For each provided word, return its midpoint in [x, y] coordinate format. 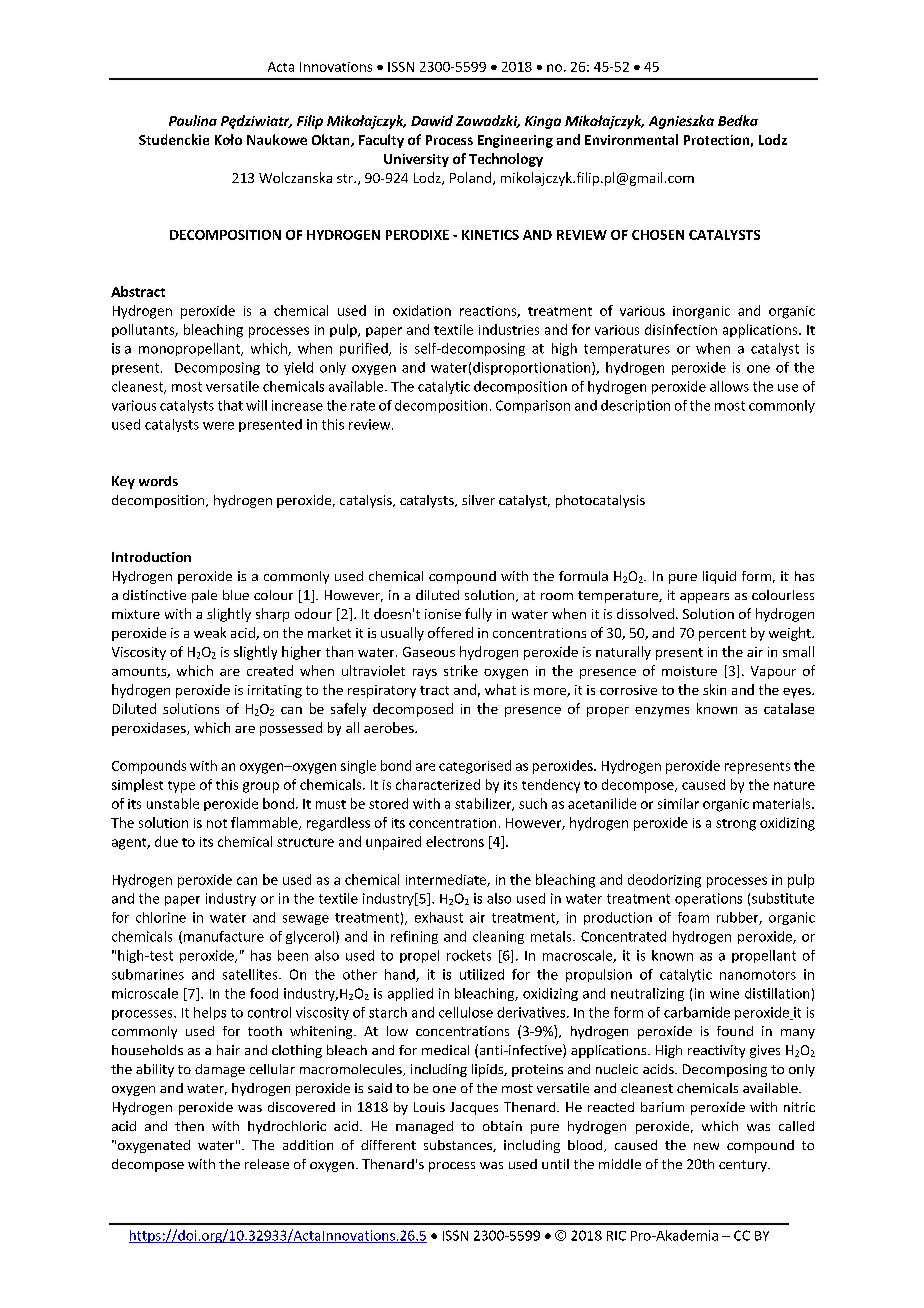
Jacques [474, 1108]
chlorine [161, 917]
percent [722, 635]
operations [708, 899]
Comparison [533, 406]
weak [210, 632]
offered [450, 632]
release [267, 1164]
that [230, 405]
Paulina [193, 120]
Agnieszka [681, 122]
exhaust [439, 917]
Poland [472, 178]
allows [729, 386]
